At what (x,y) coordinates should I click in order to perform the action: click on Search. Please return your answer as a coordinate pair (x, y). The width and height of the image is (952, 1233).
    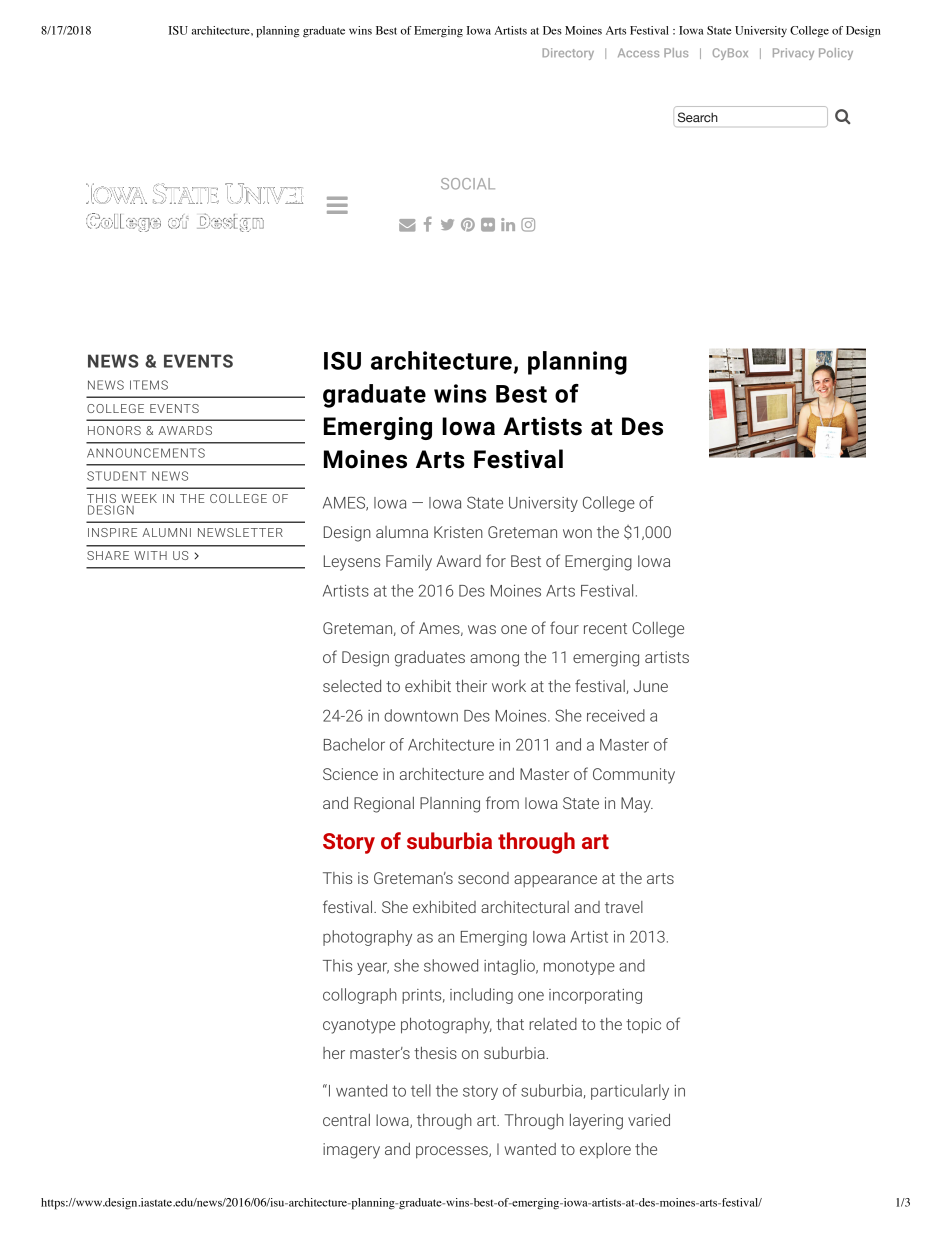
    Looking at the image, I should click on (698, 117).
